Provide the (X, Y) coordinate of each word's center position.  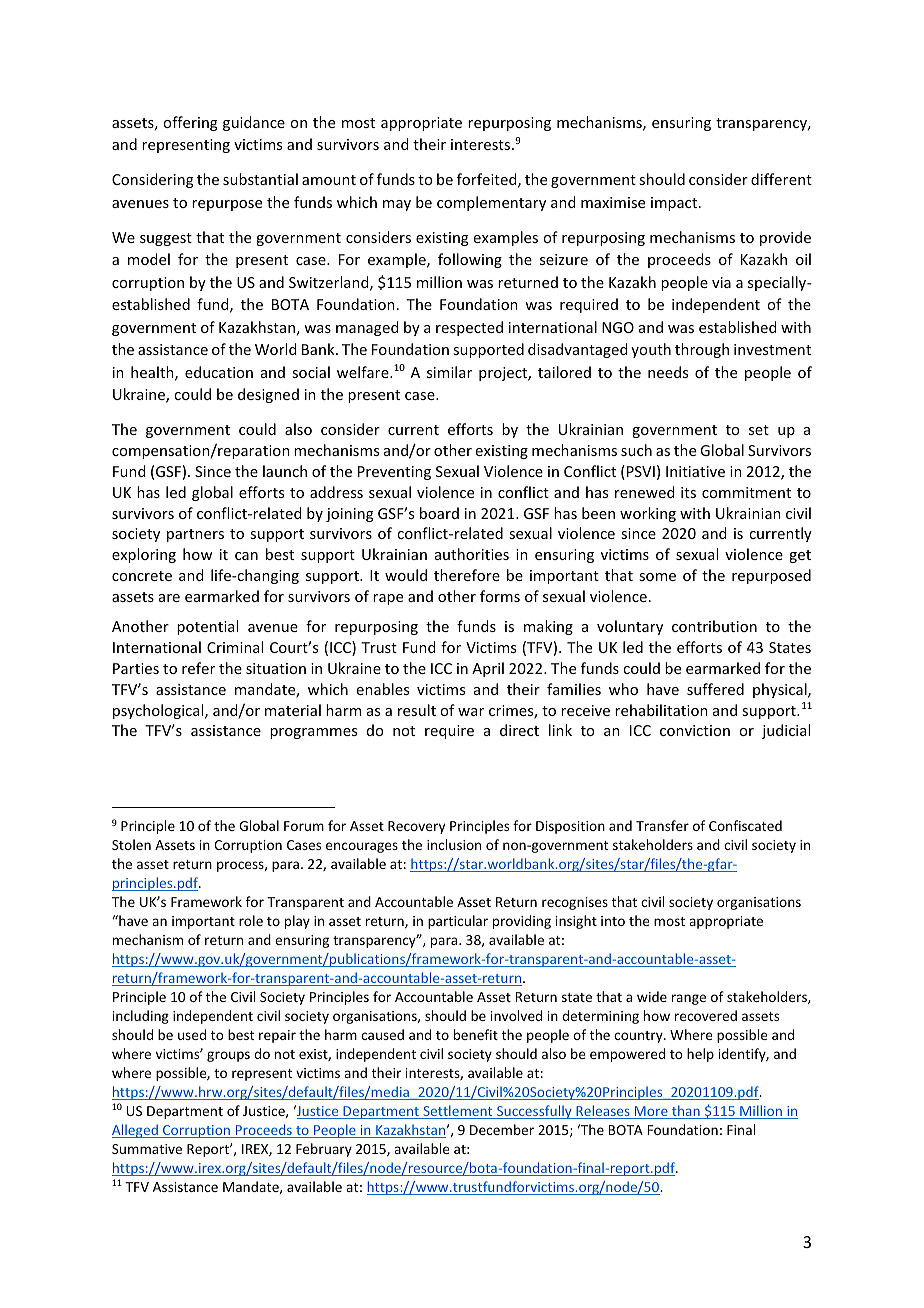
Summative (147, 1149)
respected (469, 328)
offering (190, 123)
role (251, 920)
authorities (472, 554)
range (689, 999)
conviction (695, 730)
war (471, 712)
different (781, 179)
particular (458, 922)
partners (195, 535)
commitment (746, 492)
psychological (159, 711)
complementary (491, 203)
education (219, 372)
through (702, 350)
